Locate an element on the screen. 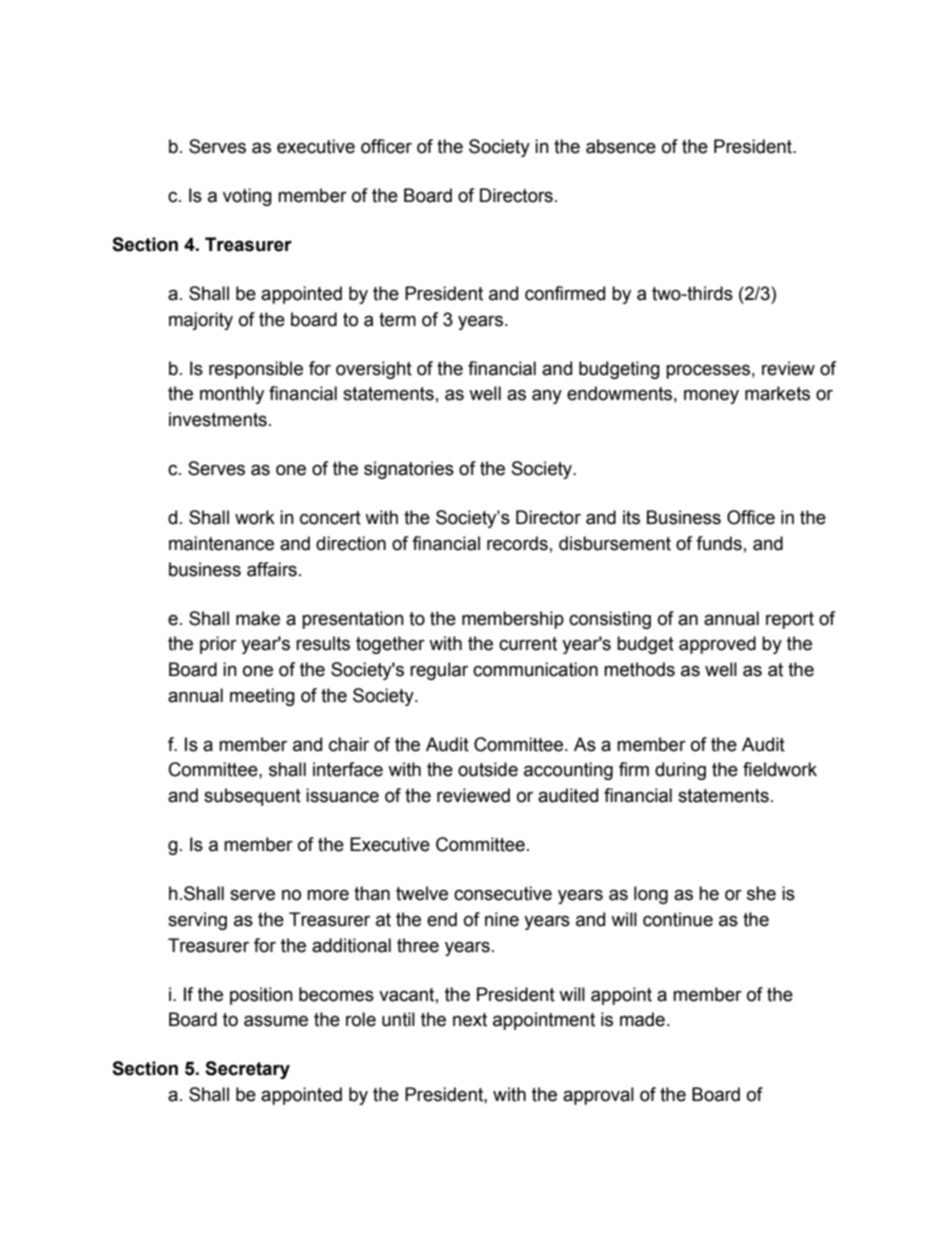  consecutive is located at coordinates (503, 893).
